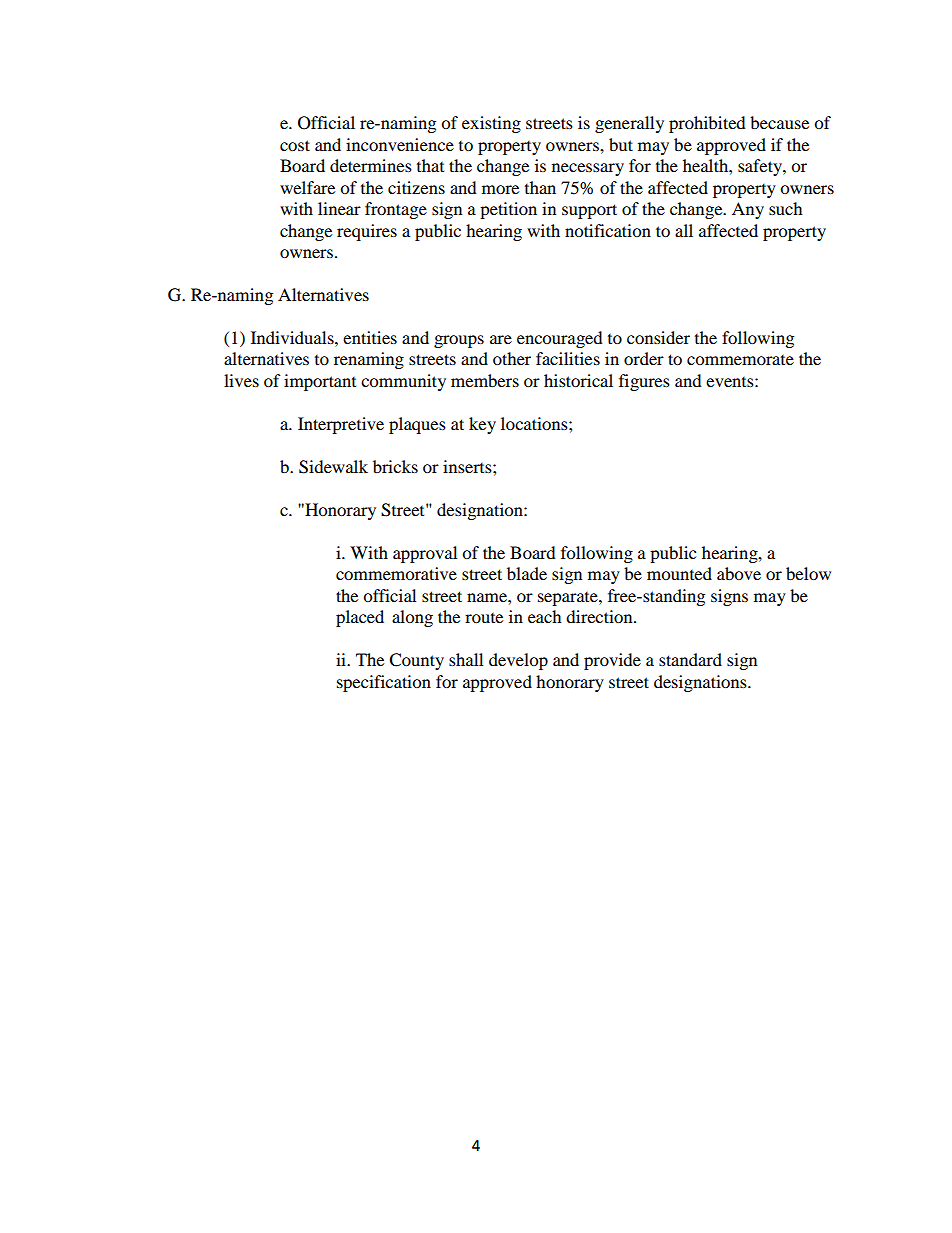 Image resolution: width=952 pixels, height=1233 pixels. Describe the element at coordinates (707, 124) in the screenshot. I see `prohibited` at that location.
